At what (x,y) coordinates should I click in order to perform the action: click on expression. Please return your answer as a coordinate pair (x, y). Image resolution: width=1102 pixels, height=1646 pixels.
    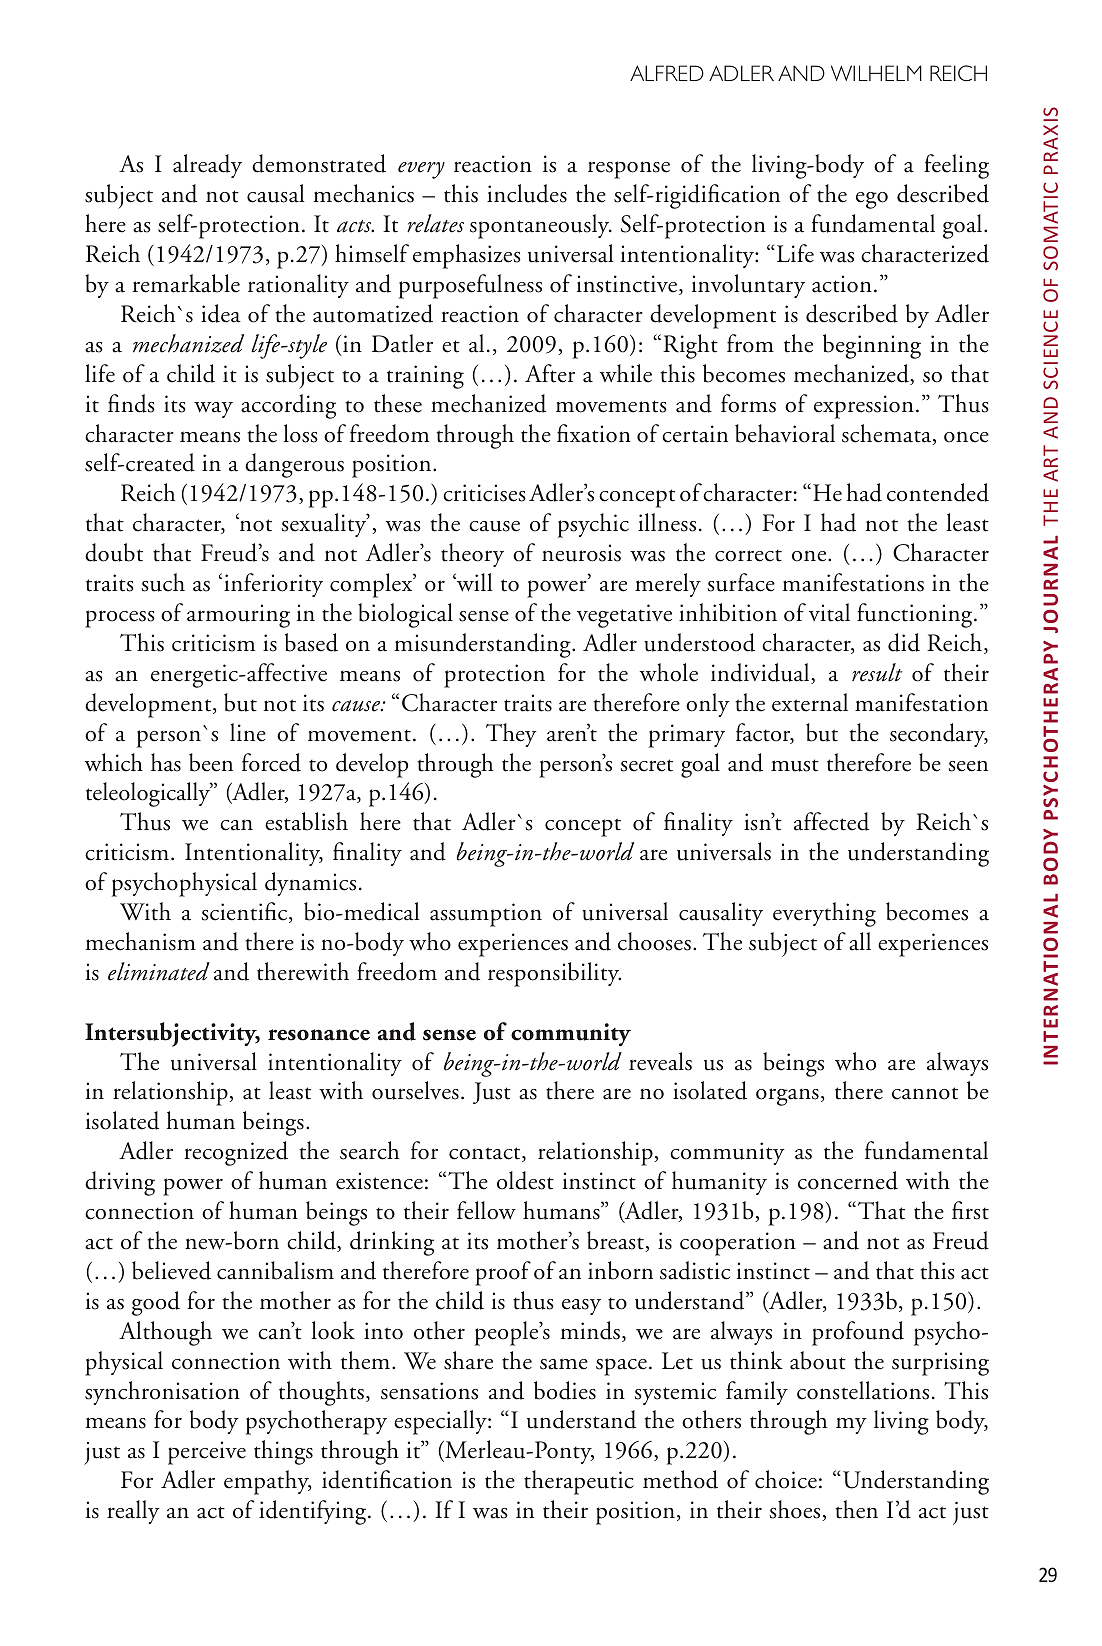
    Looking at the image, I should click on (864, 407).
